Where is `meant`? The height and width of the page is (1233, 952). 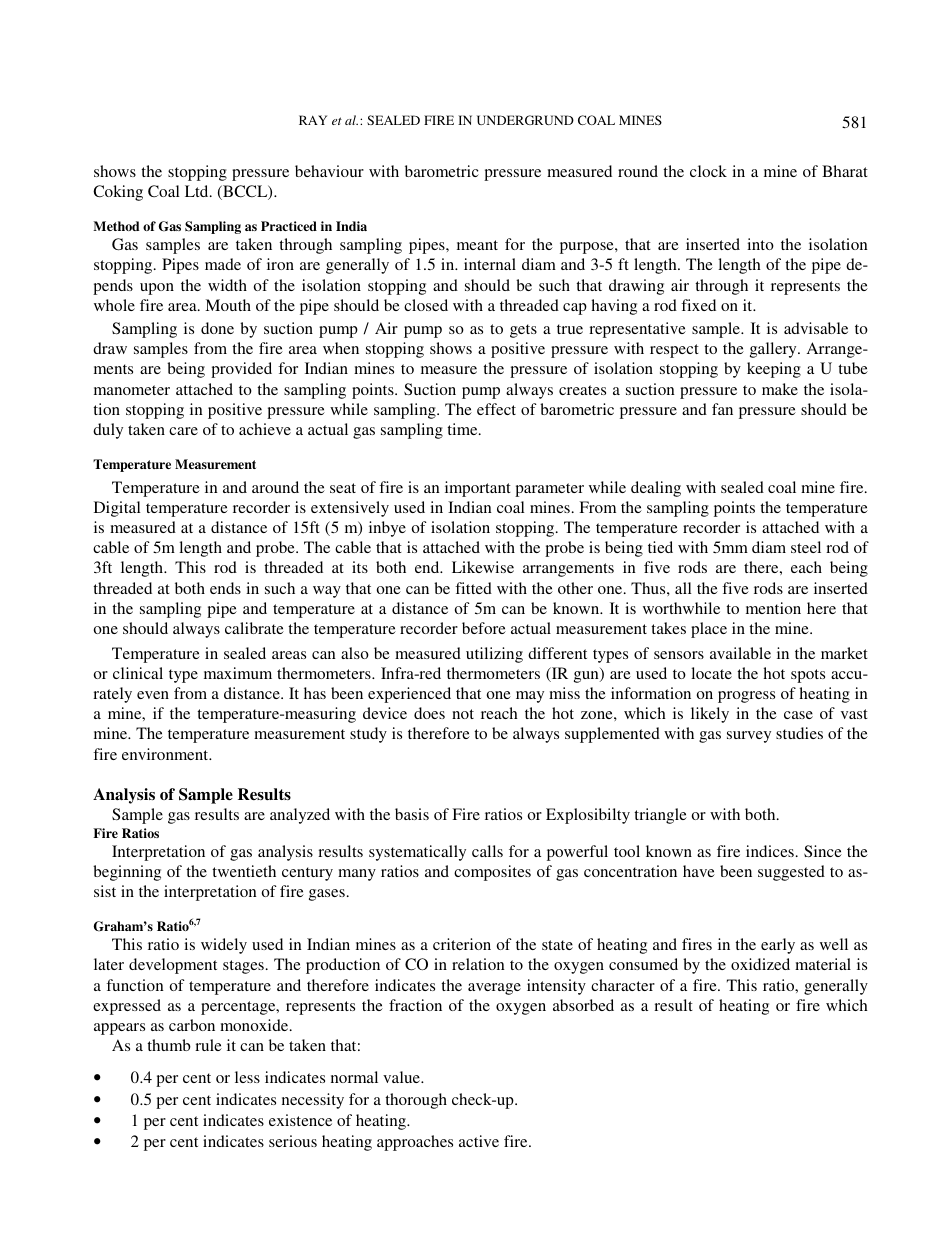
meant is located at coordinates (477, 245).
